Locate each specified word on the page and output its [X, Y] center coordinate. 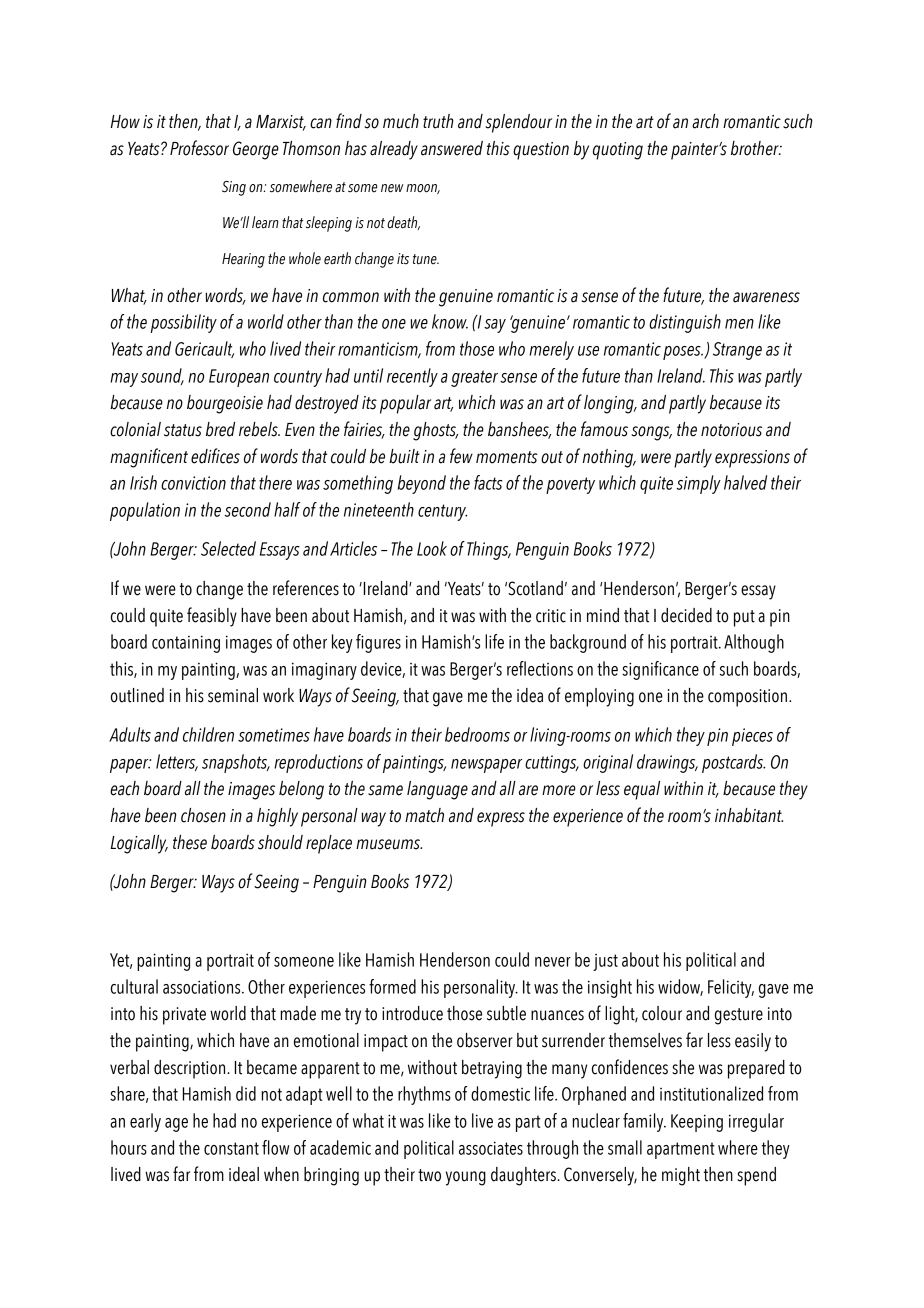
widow [680, 987]
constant [231, 1148]
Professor [199, 148]
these [190, 842]
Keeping [697, 1123]
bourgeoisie [225, 404]
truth [438, 121]
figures [378, 643]
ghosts [435, 431]
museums [389, 844]
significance [660, 670]
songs [652, 433]
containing [186, 644]
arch [705, 121]
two [429, 1175]
